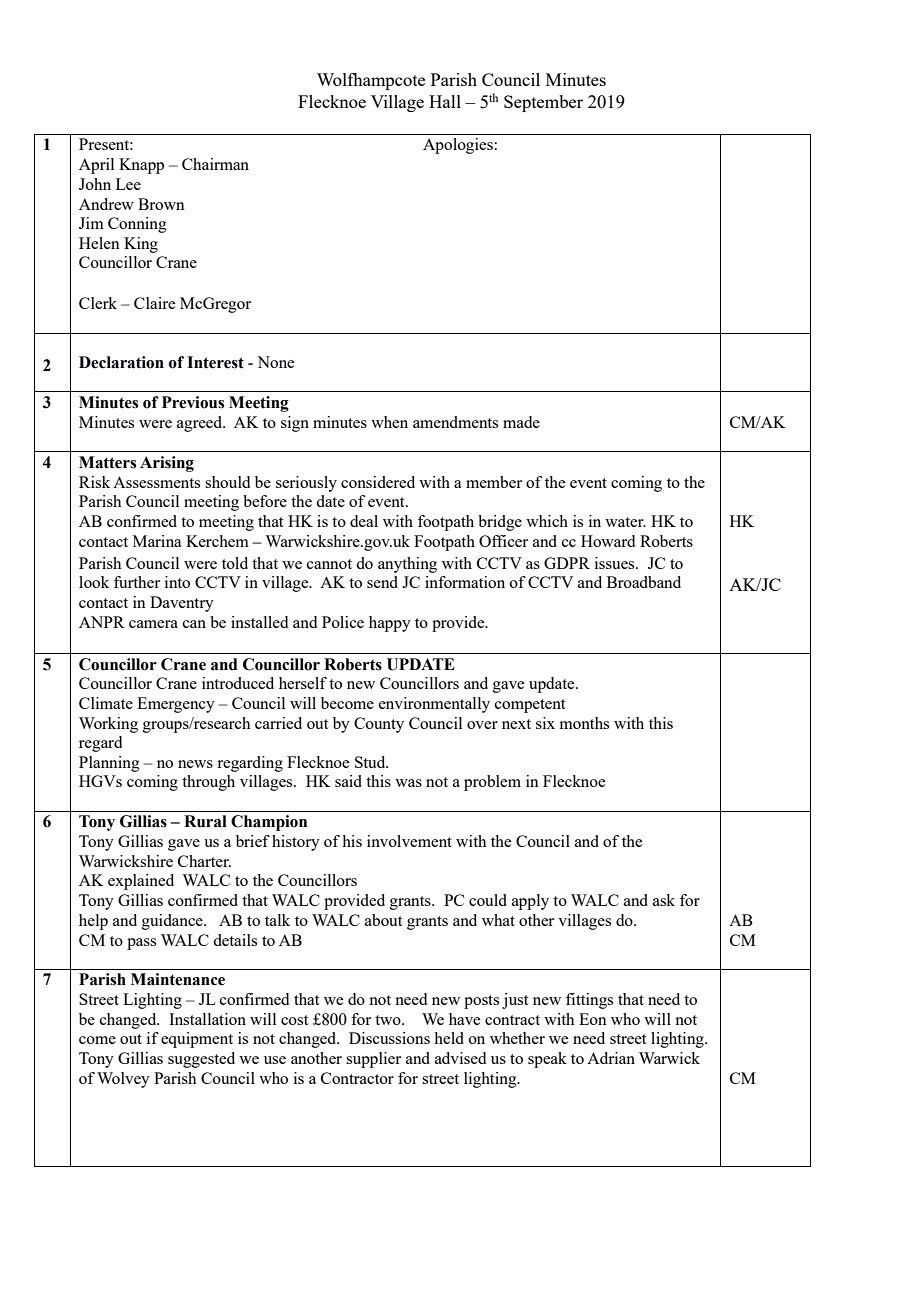 The width and height of the screenshot is (924, 1308). I want to click on Hall, so click(445, 101).
